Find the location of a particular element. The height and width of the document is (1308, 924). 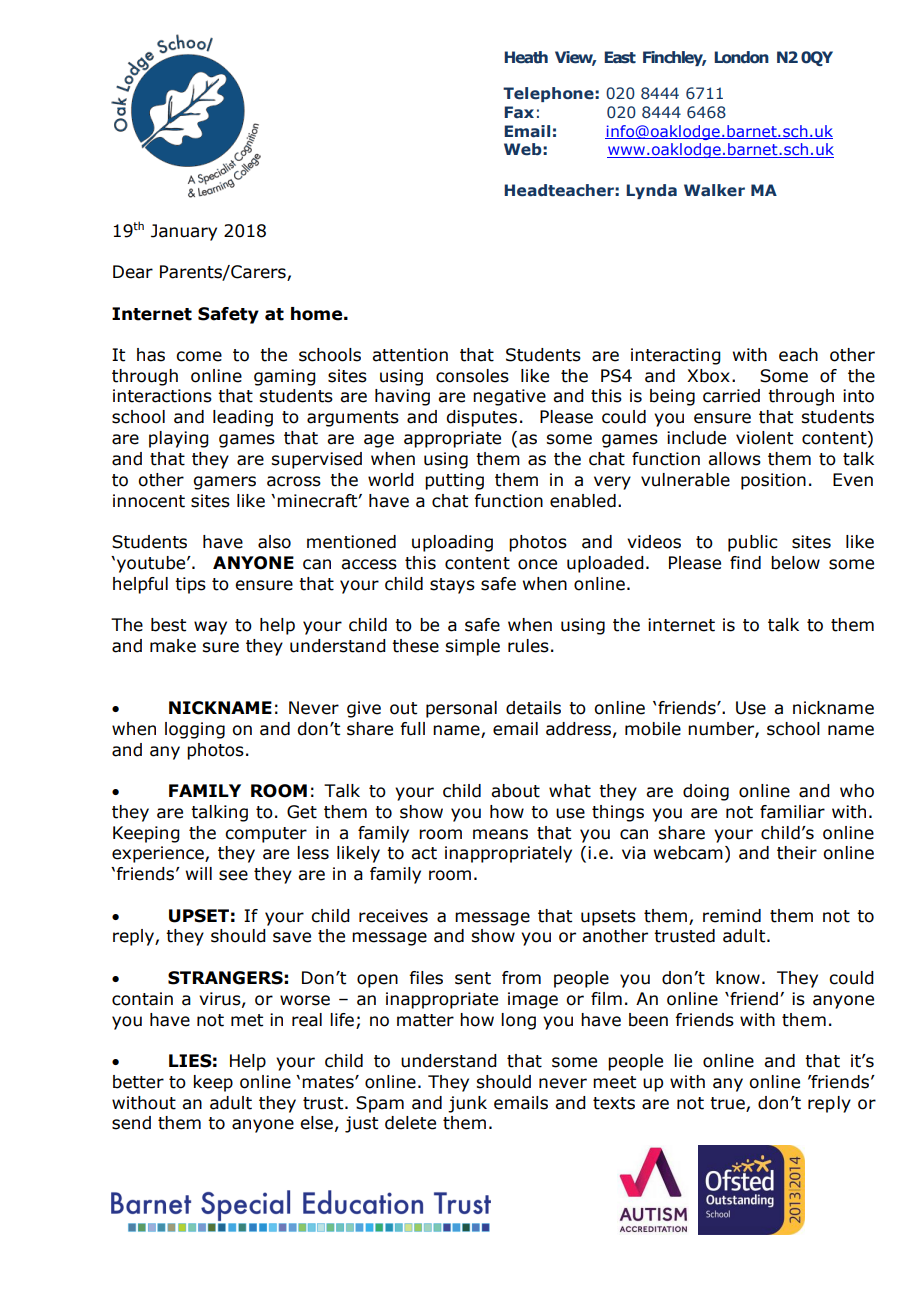

tips is located at coordinates (190, 585).
